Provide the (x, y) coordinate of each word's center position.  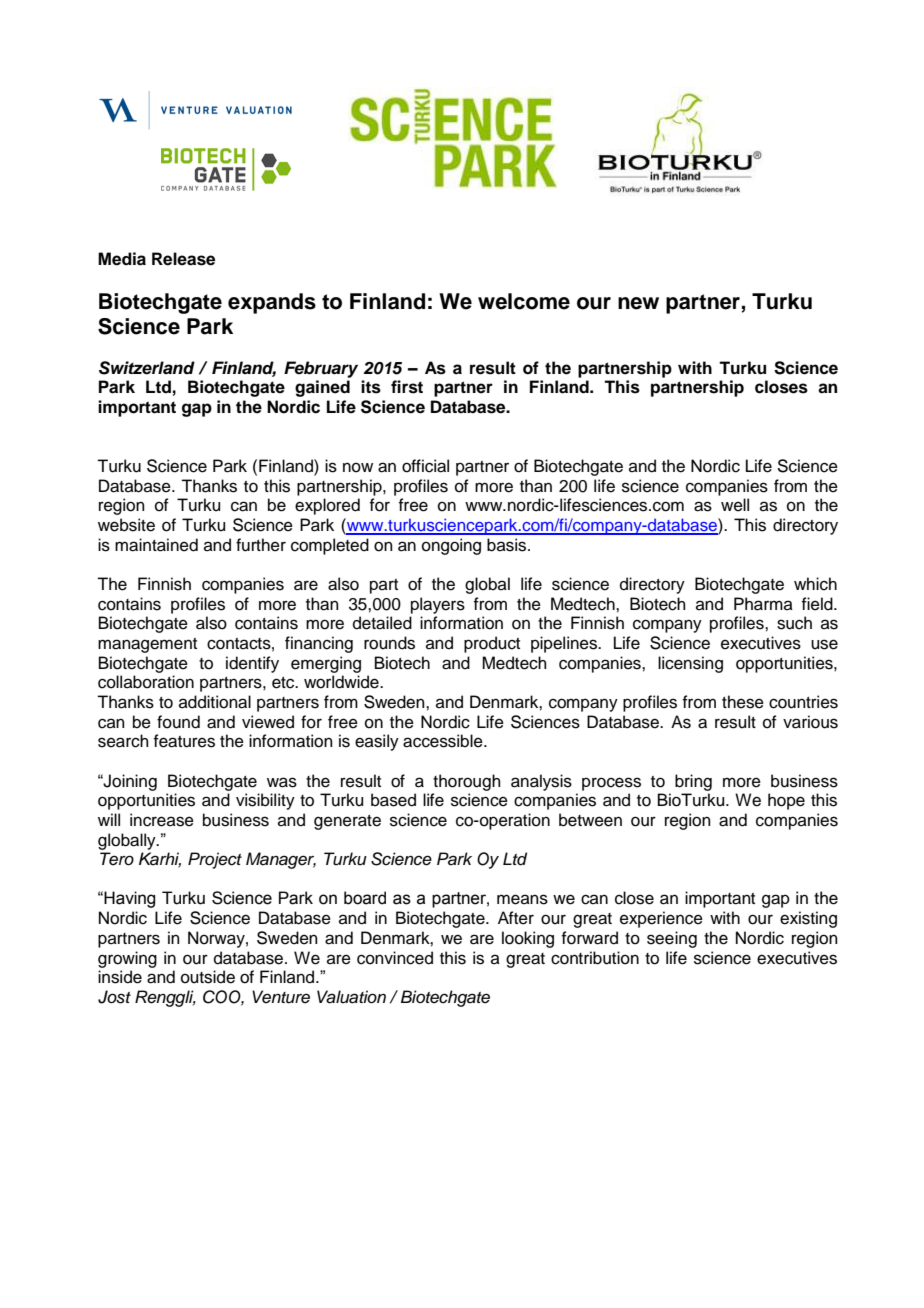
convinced (395, 958)
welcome (524, 301)
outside (208, 977)
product (492, 644)
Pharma (763, 604)
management (147, 645)
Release (183, 259)
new (638, 303)
